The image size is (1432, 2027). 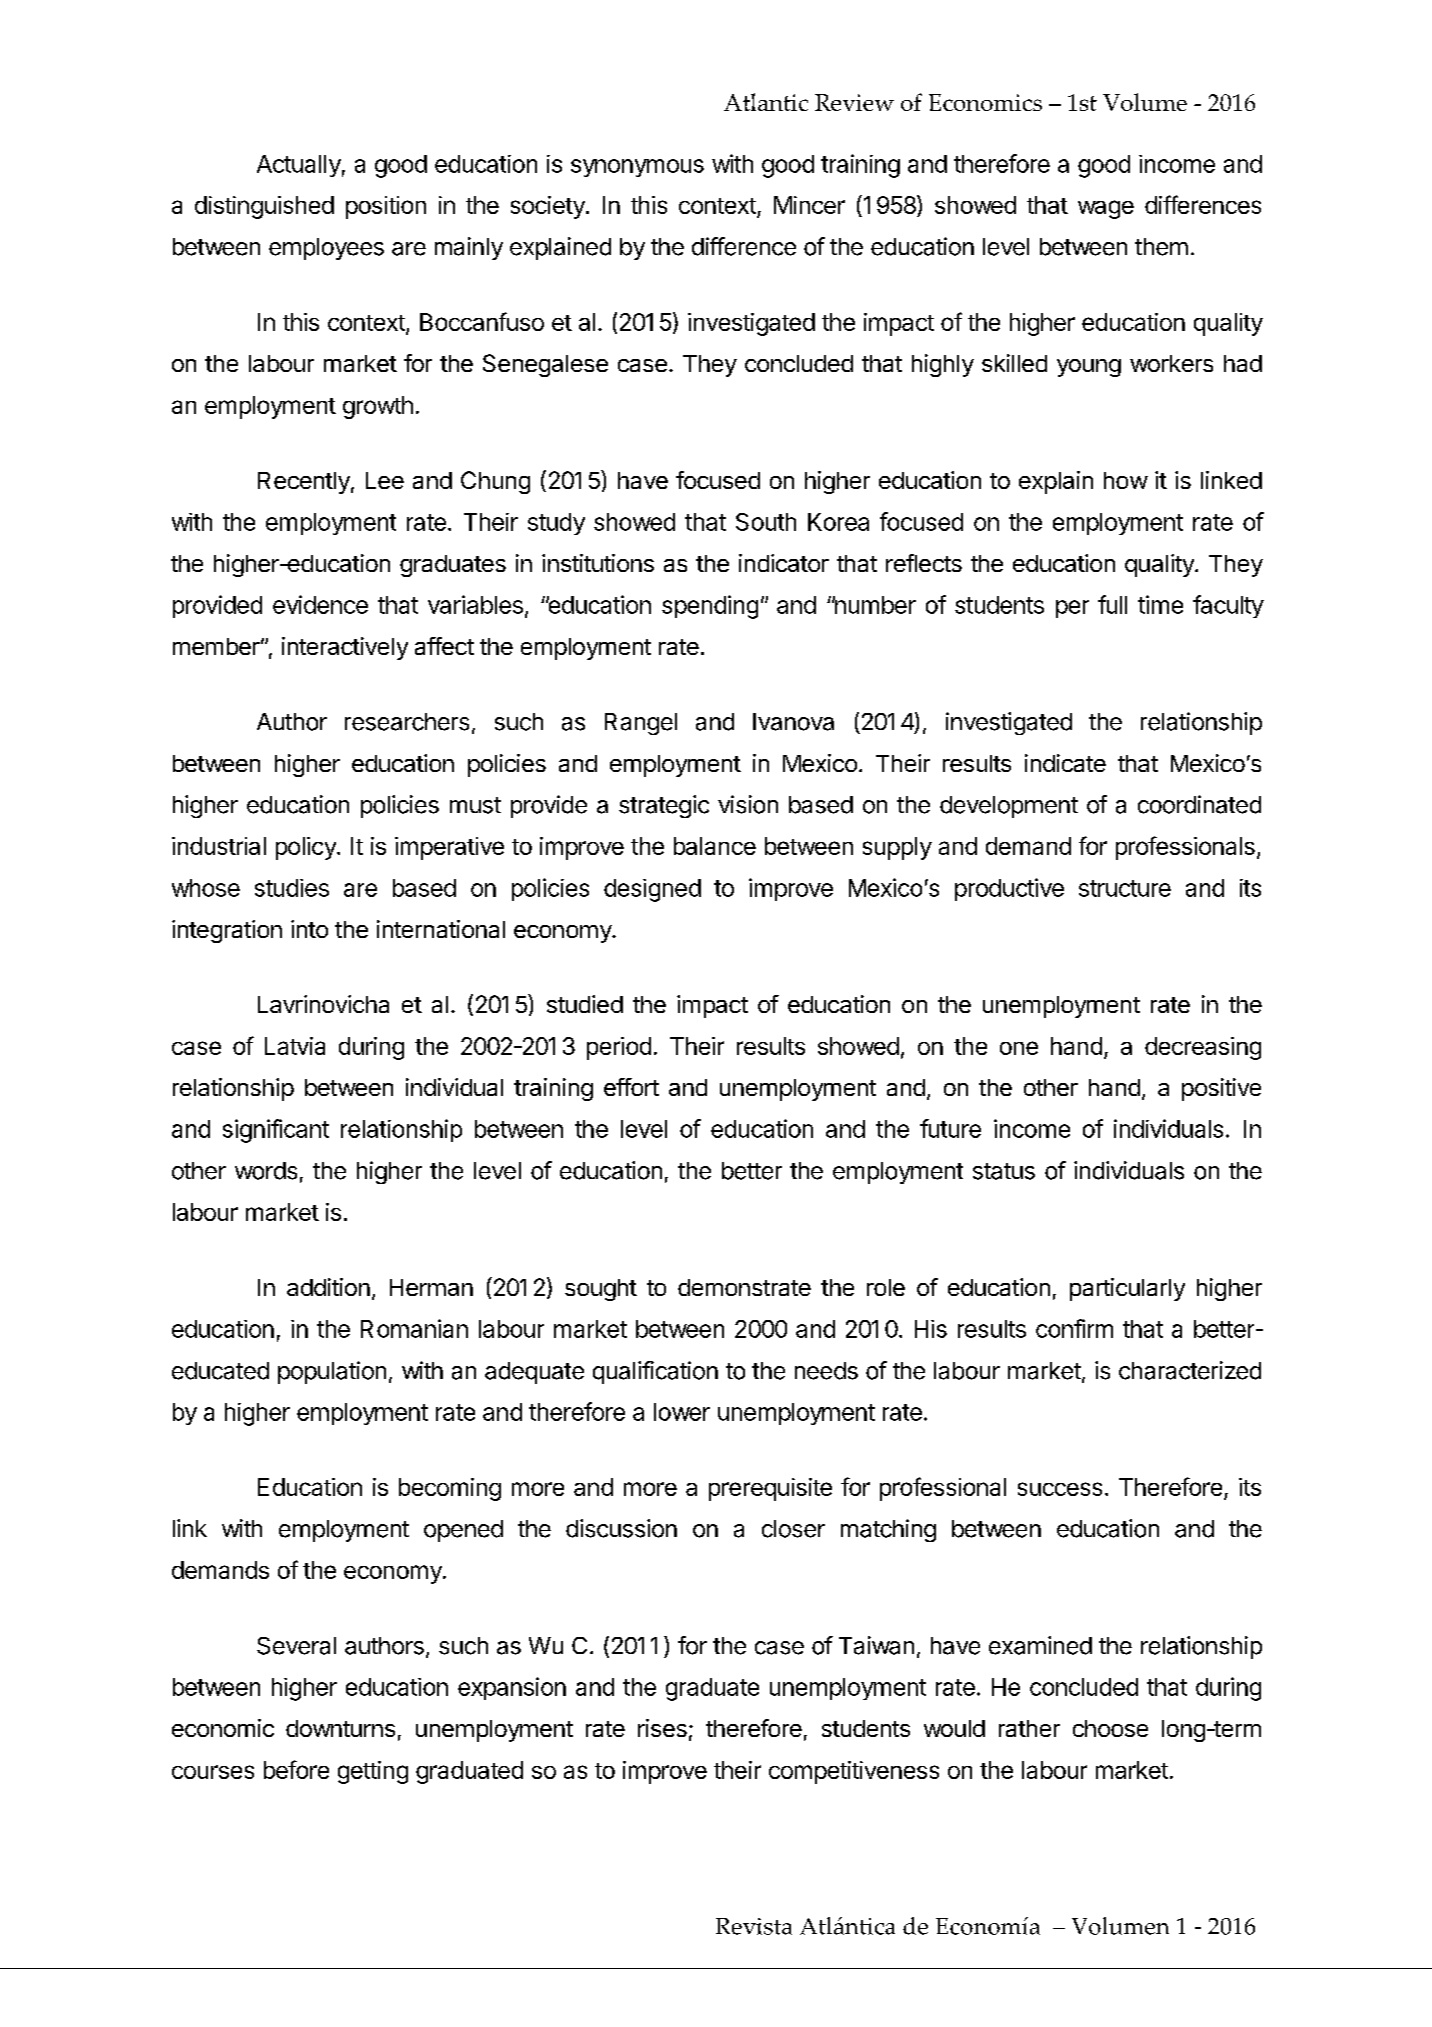 I want to click on Rangel, so click(x=641, y=724).
